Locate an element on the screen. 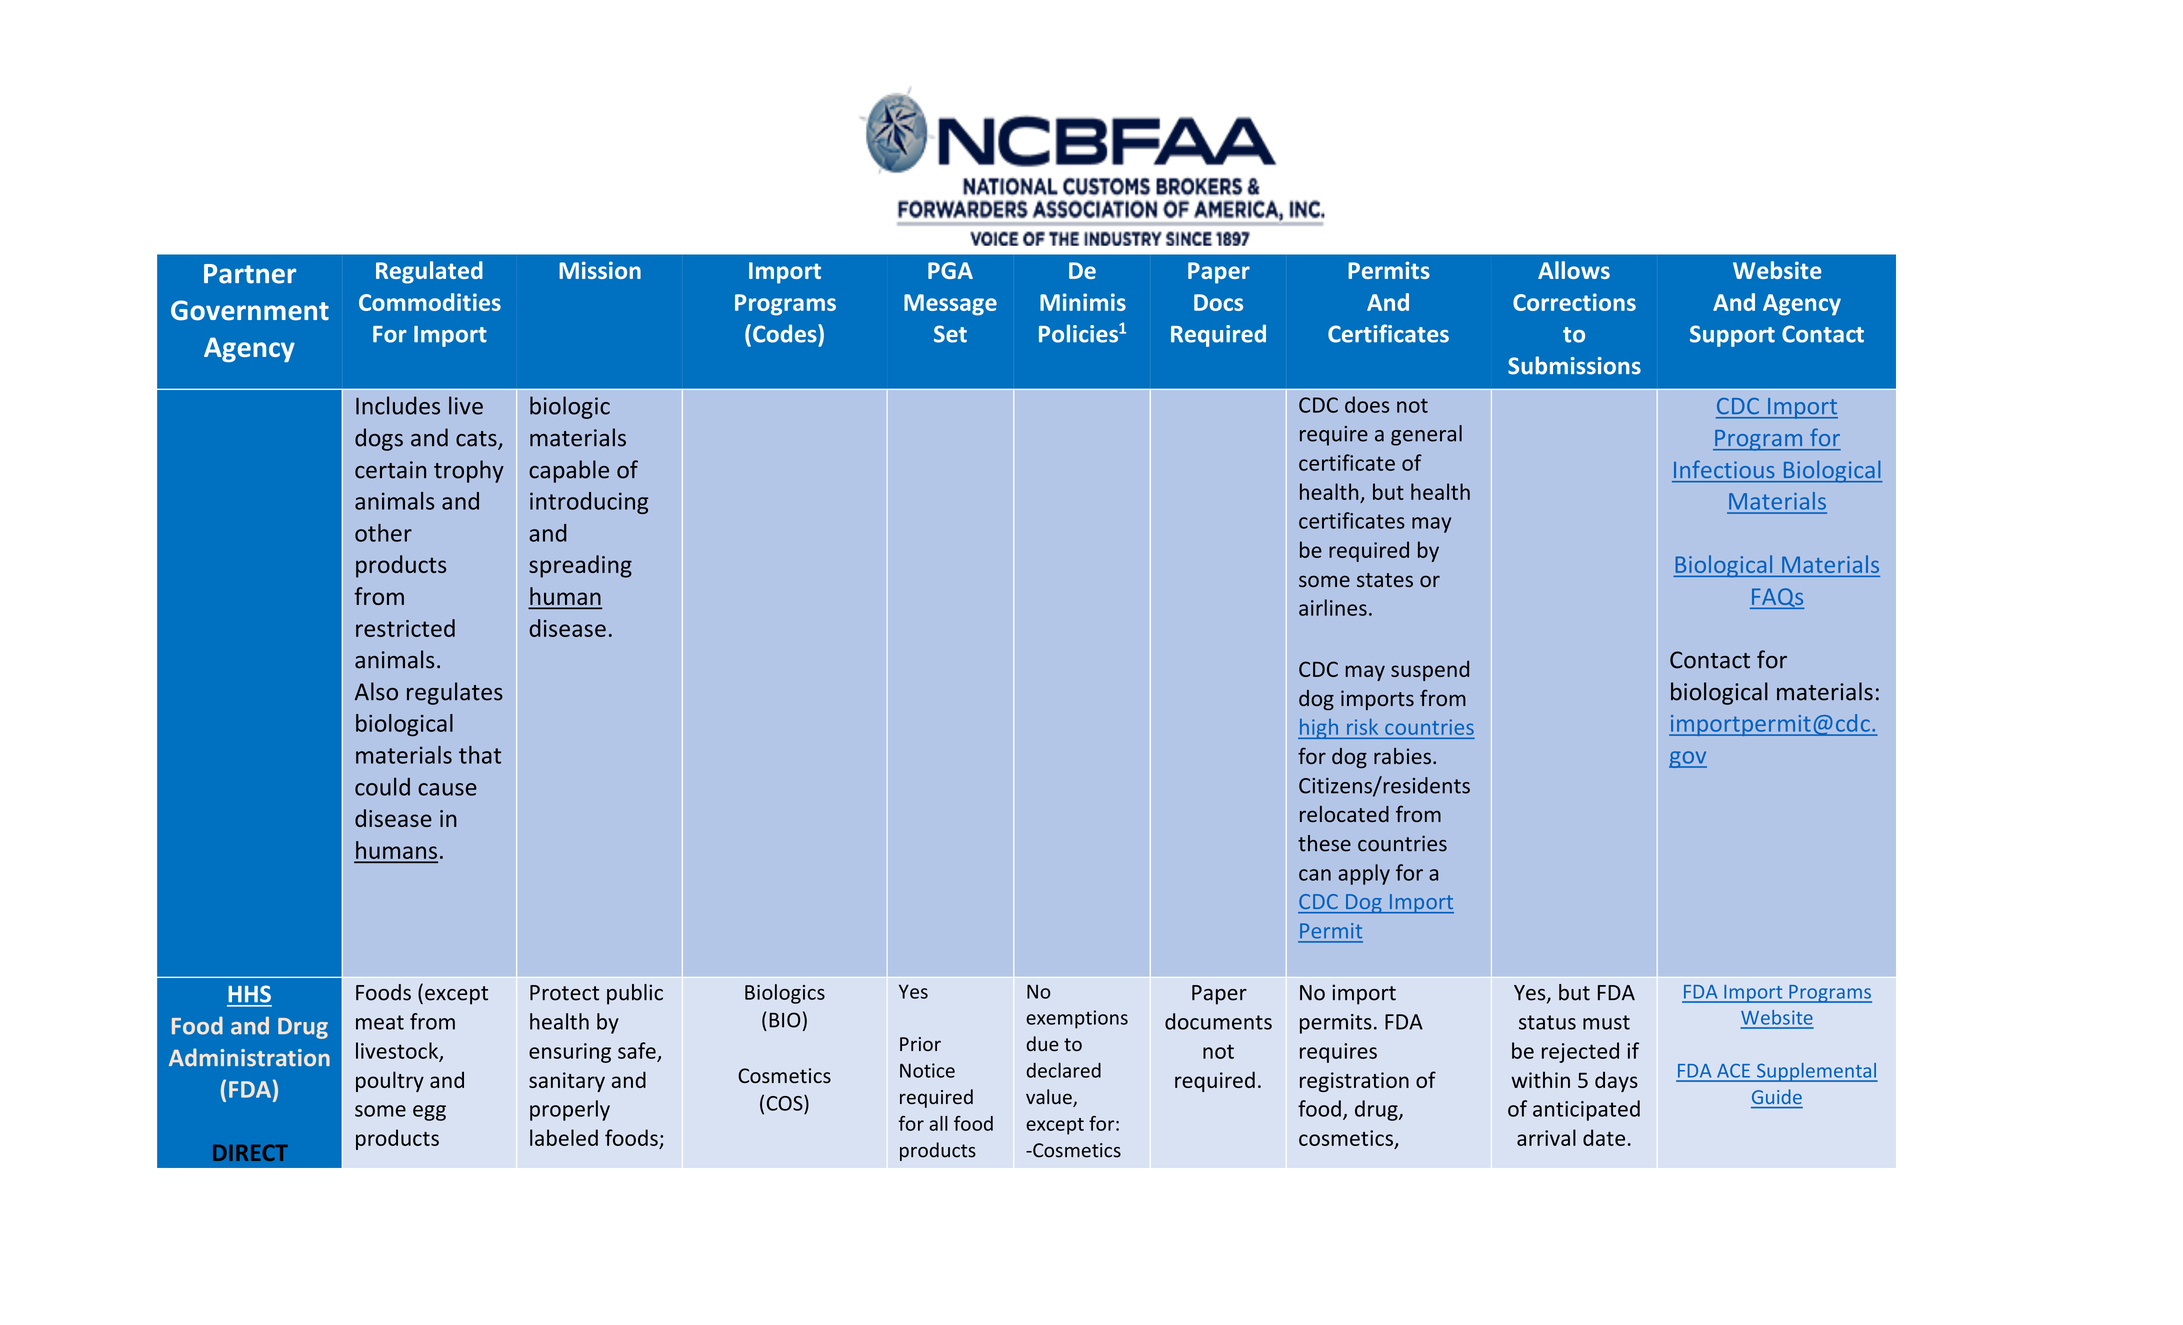 This screenshot has width=2183, height=1325. Commodities is located at coordinates (430, 302).
